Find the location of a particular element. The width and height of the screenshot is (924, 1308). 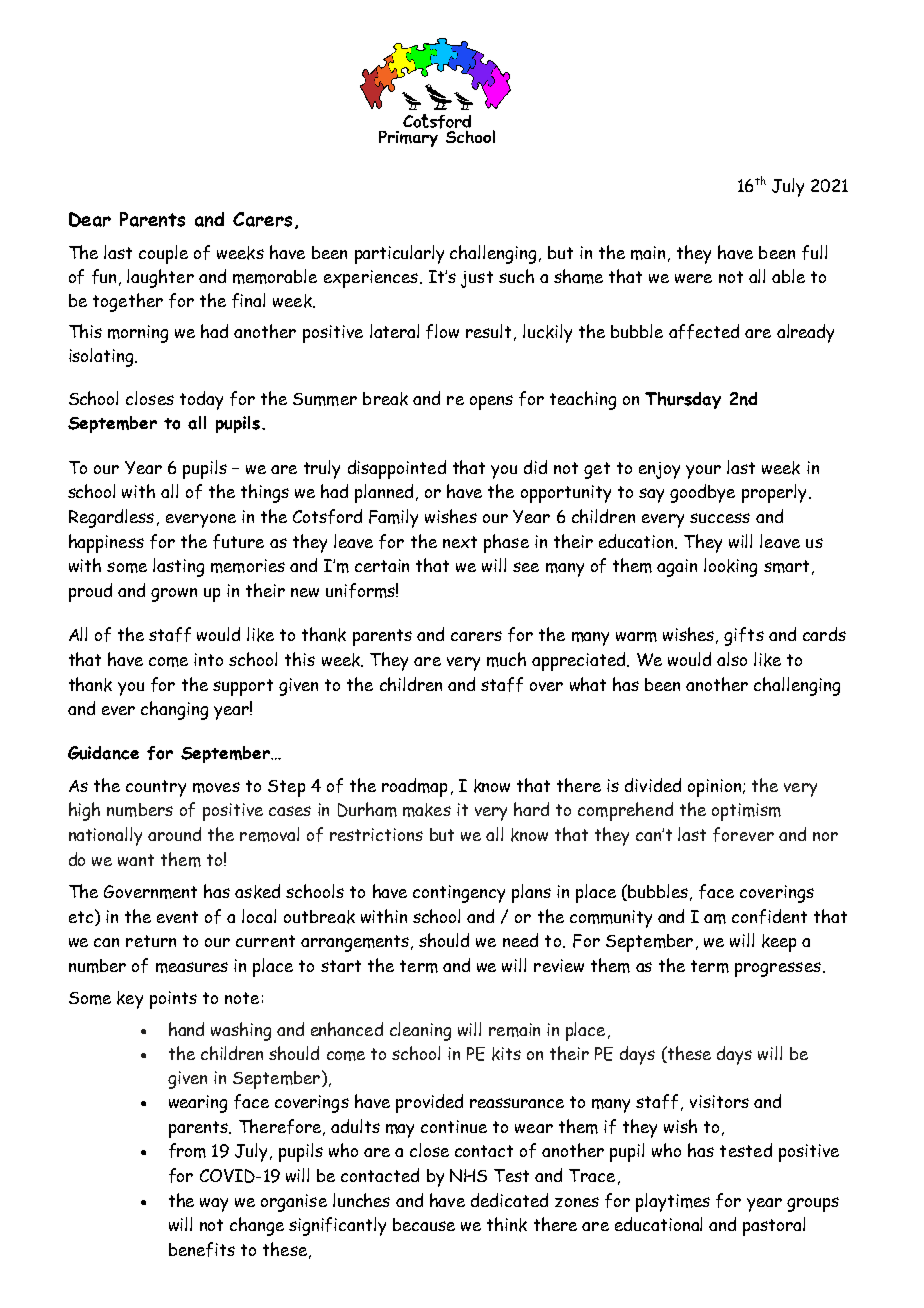

just is located at coordinates (477, 279).
